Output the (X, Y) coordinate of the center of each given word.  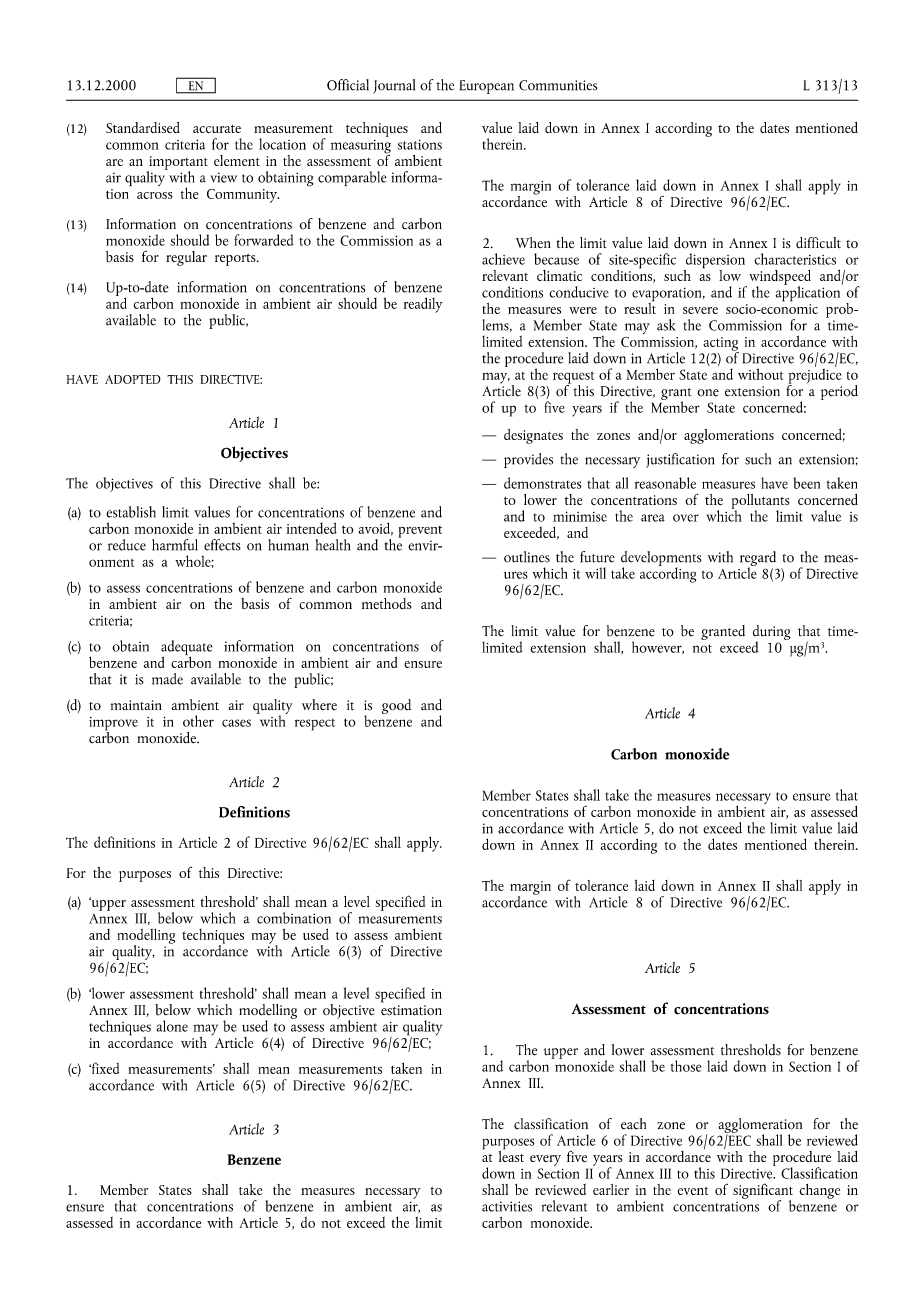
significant (763, 1192)
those (686, 1066)
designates (533, 436)
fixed (104, 1068)
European (487, 87)
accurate (217, 129)
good (396, 706)
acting (721, 345)
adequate (186, 649)
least (511, 1155)
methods (387, 603)
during (772, 633)
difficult (818, 243)
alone (172, 1026)
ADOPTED (133, 379)
